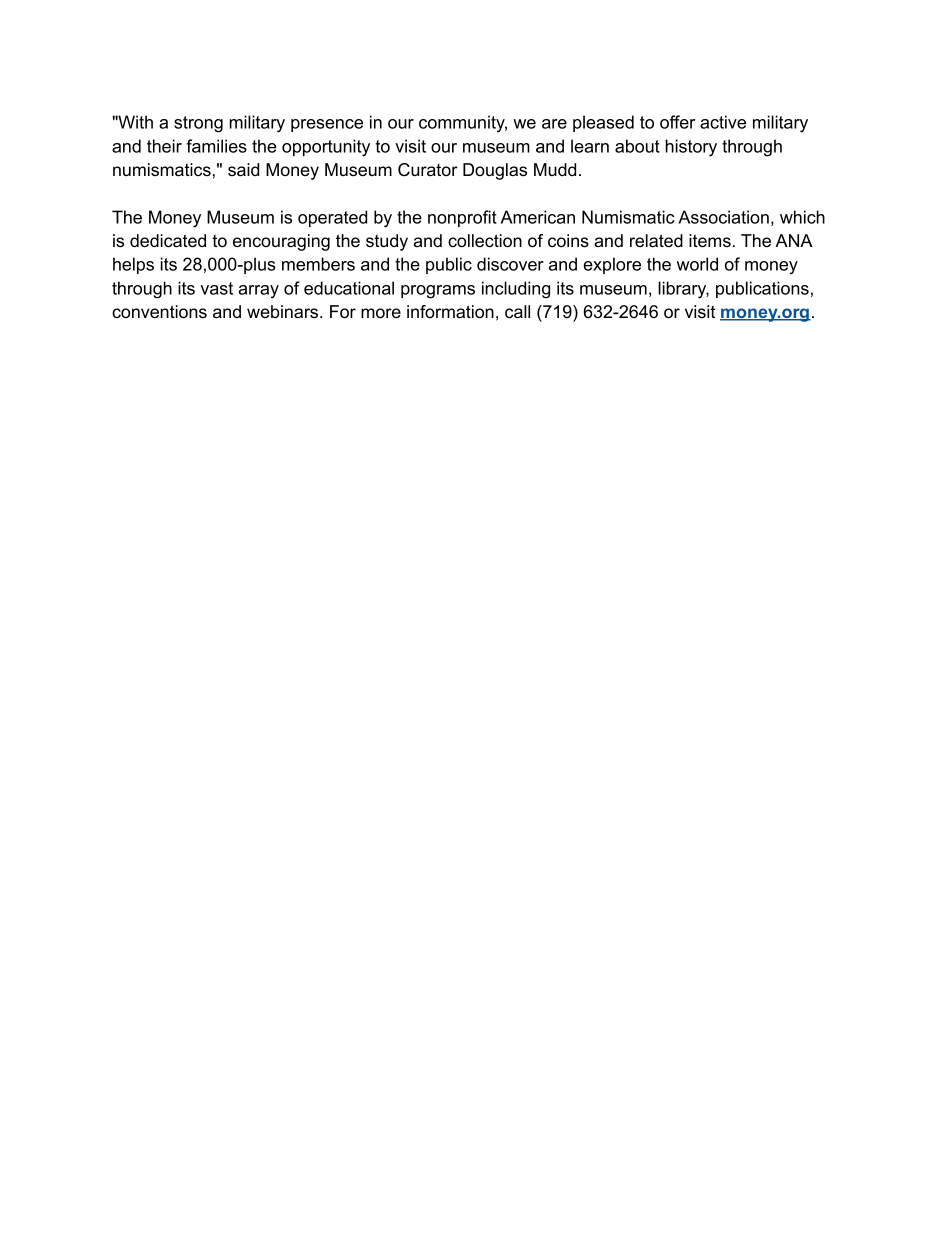  I want to click on said, so click(243, 169).
